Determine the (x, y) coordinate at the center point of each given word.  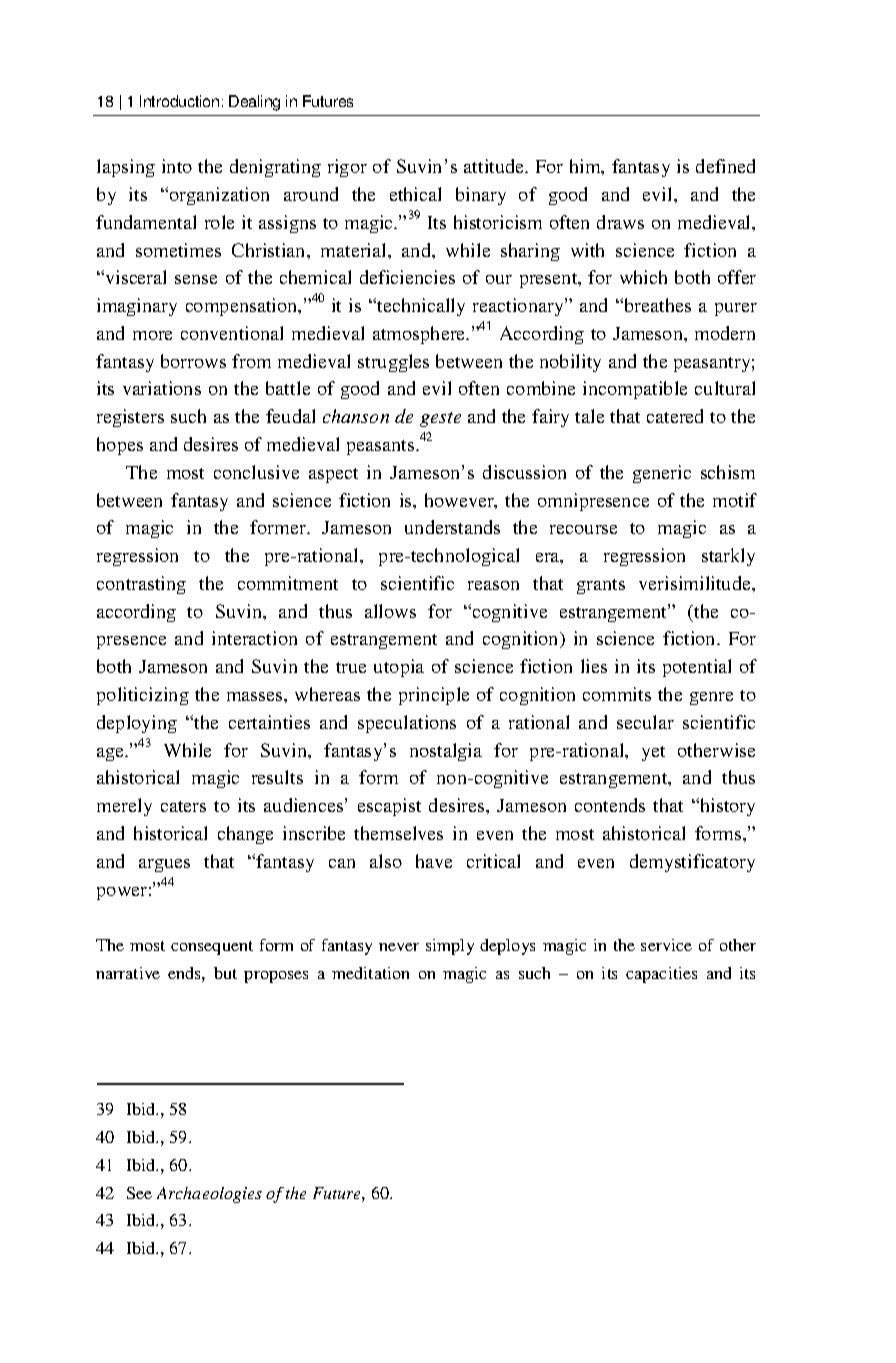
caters (183, 806)
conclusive (256, 472)
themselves (398, 833)
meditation (370, 973)
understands (452, 527)
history (726, 807)
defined (725, 166)
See (139, 1193)
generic (662, 474)
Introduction (179, 101)
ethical (415, 194)
